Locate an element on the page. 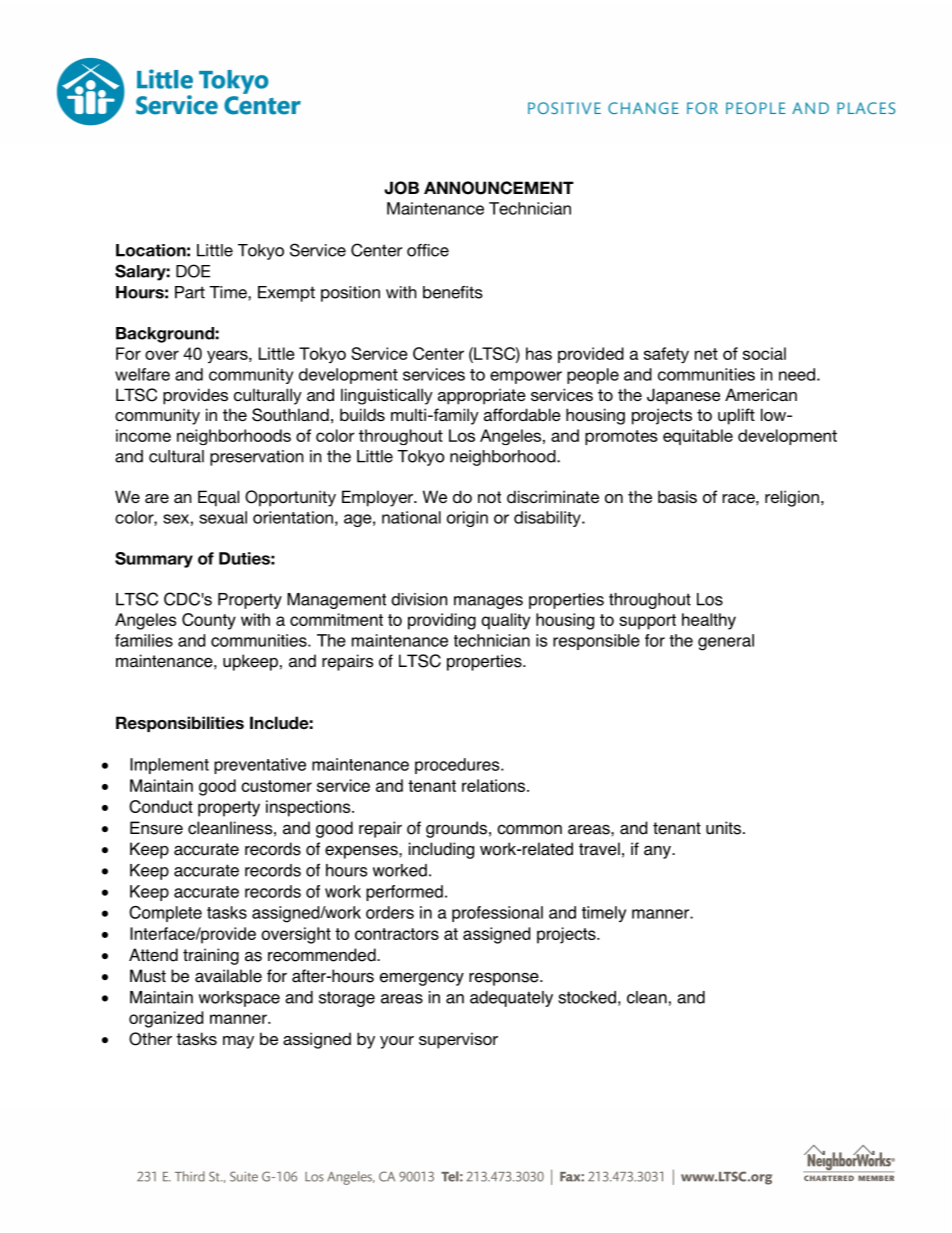  Equal is located at coordinates (218, 498).
